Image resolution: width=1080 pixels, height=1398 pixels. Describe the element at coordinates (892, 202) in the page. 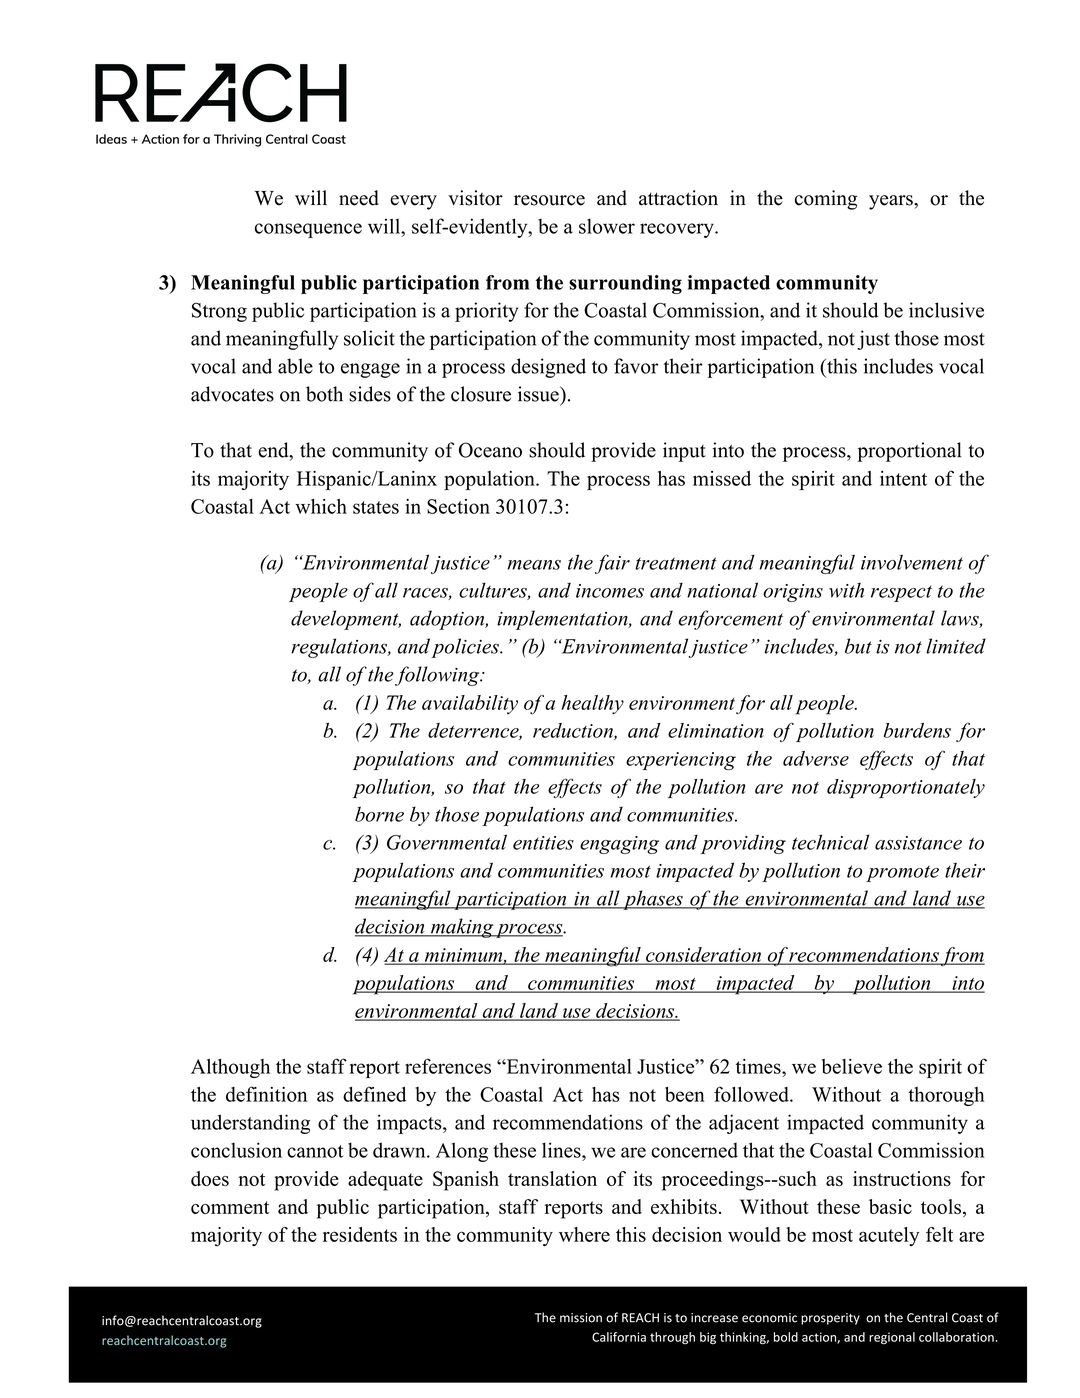

I see `years` at that location.
